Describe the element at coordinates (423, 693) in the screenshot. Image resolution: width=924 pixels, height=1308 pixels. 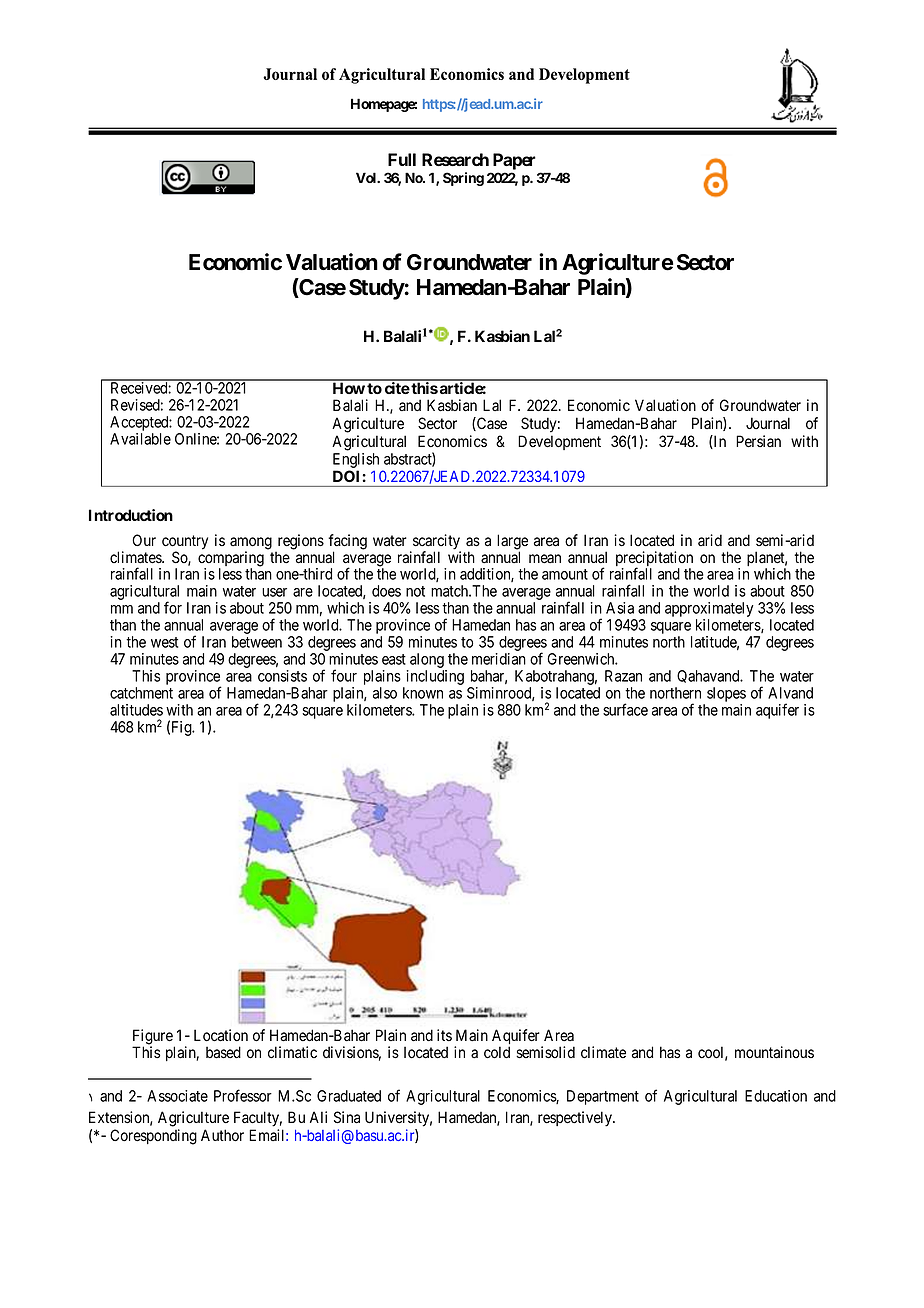
I see `known` at that location.
